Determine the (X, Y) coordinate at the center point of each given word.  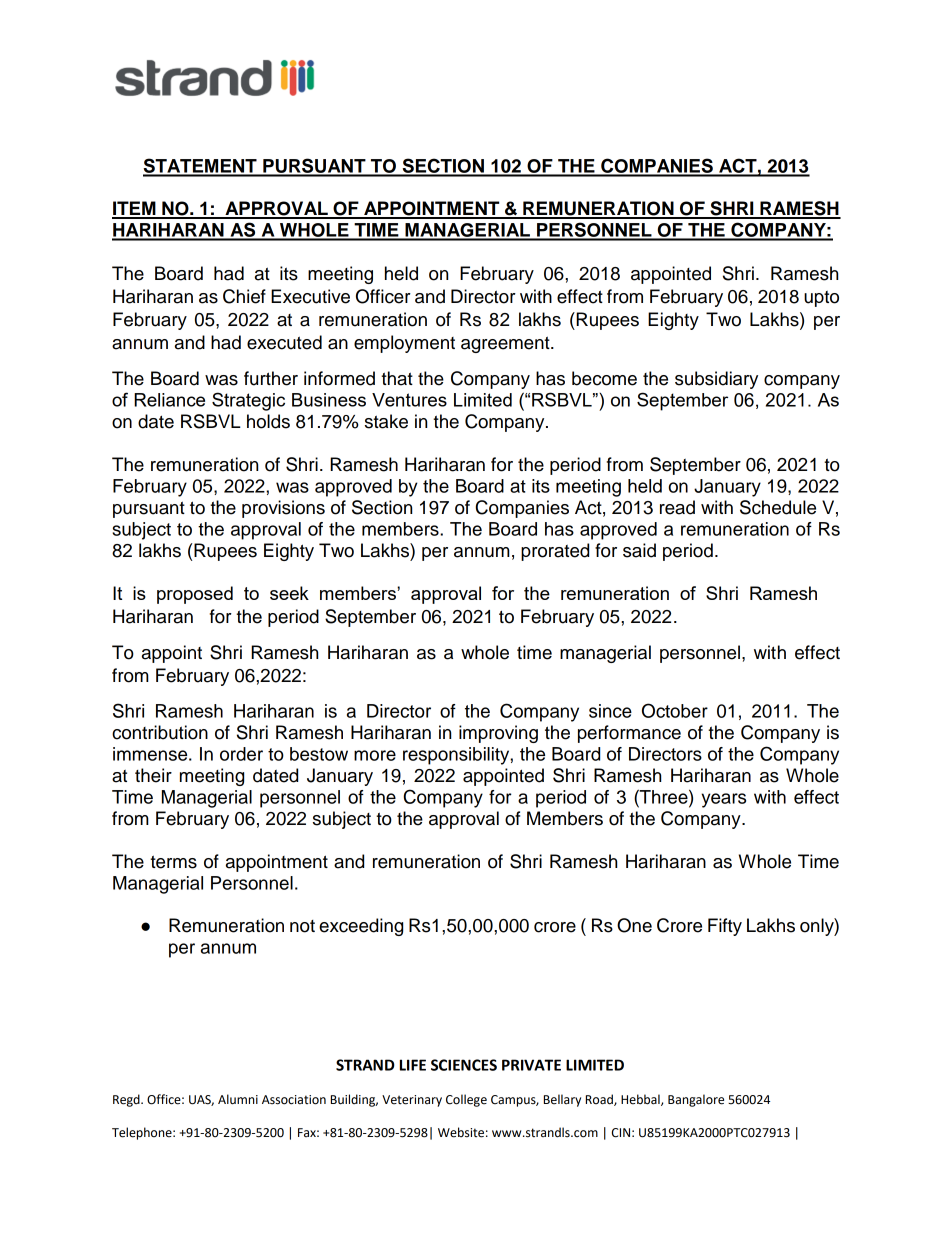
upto (821, 299)
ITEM (135, 209)
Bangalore (696, 1100)
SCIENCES (464, 1065)
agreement (506, 344)
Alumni (238, 1099)
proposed (195, 595)
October (675, 710)
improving (498, 734)
